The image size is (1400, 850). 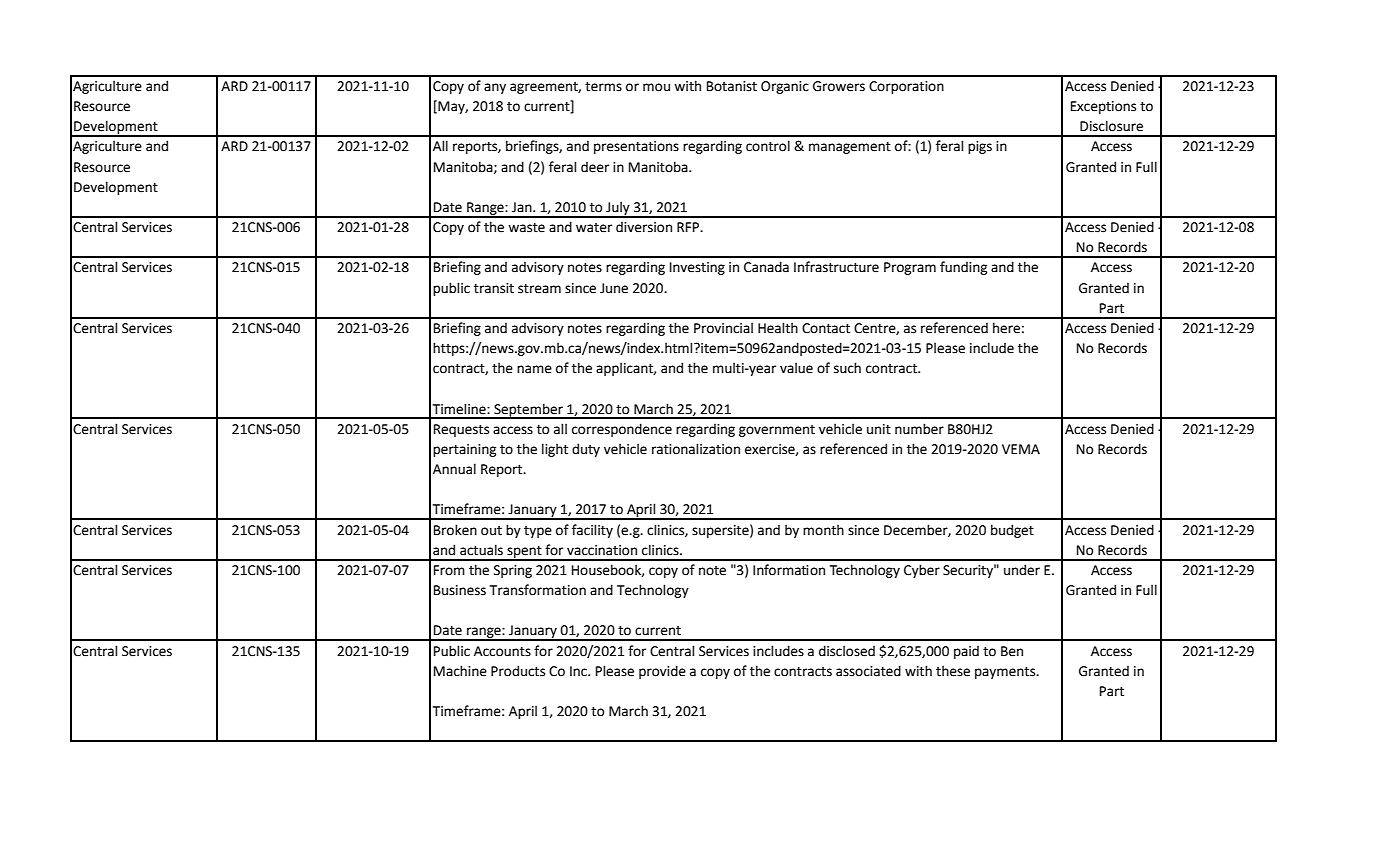 I want to click on Exceptions, so click(x=1103, y=107).
